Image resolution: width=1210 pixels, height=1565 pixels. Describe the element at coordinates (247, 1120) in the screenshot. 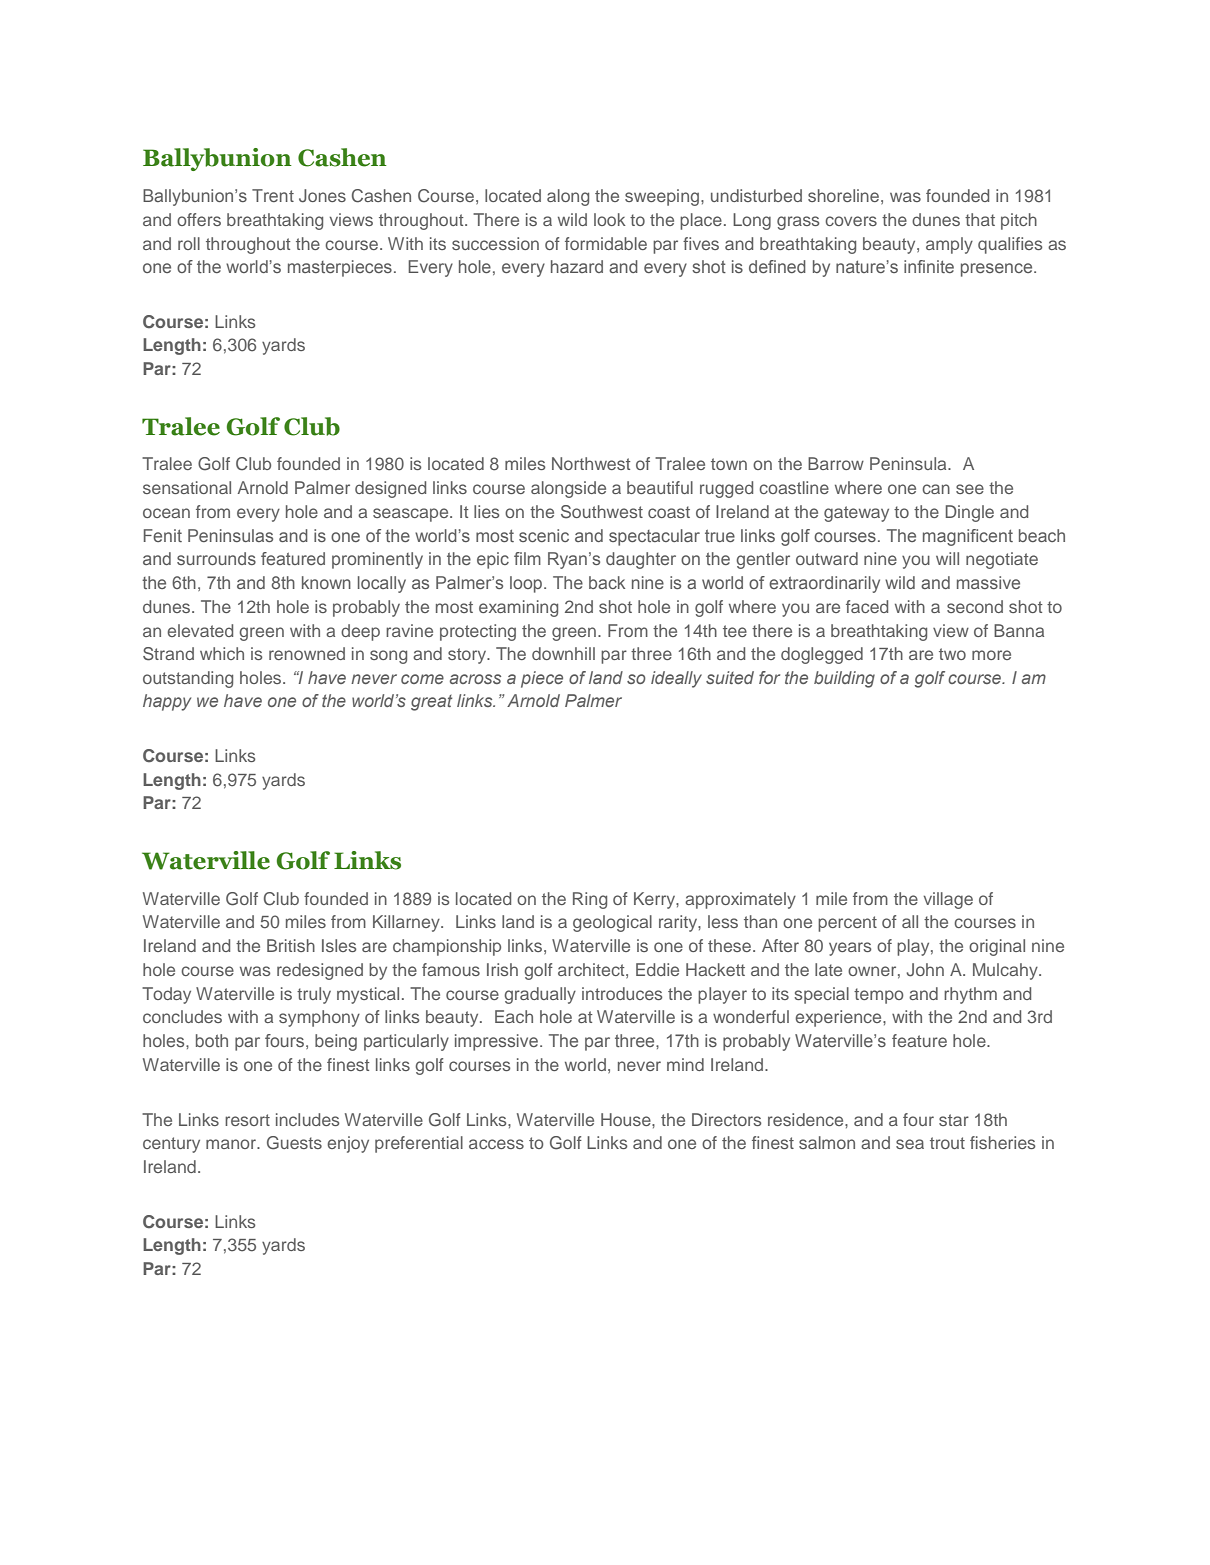

I see `resort` at that location.
